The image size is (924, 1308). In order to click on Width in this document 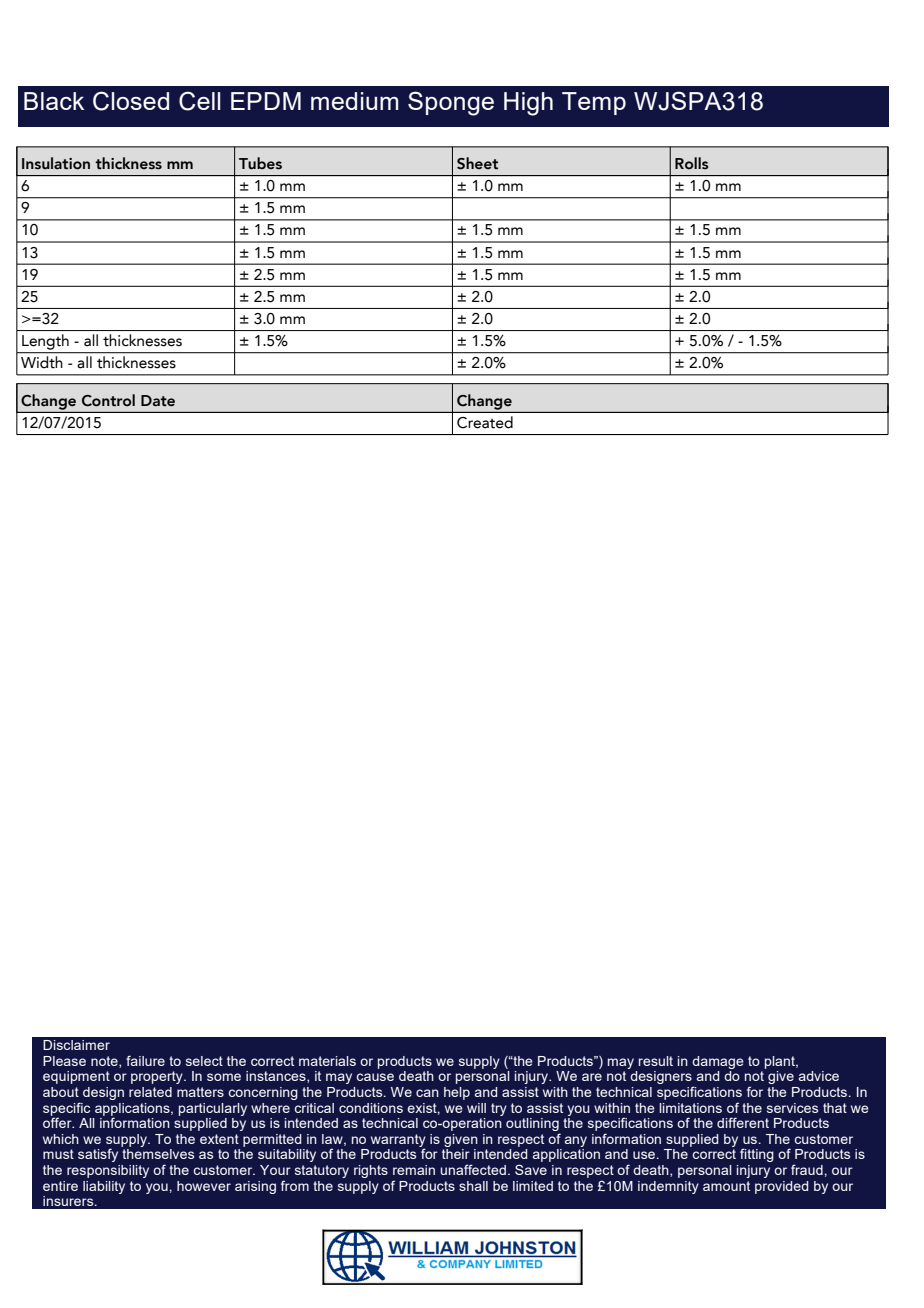, I will do `click(41, 362)`.
